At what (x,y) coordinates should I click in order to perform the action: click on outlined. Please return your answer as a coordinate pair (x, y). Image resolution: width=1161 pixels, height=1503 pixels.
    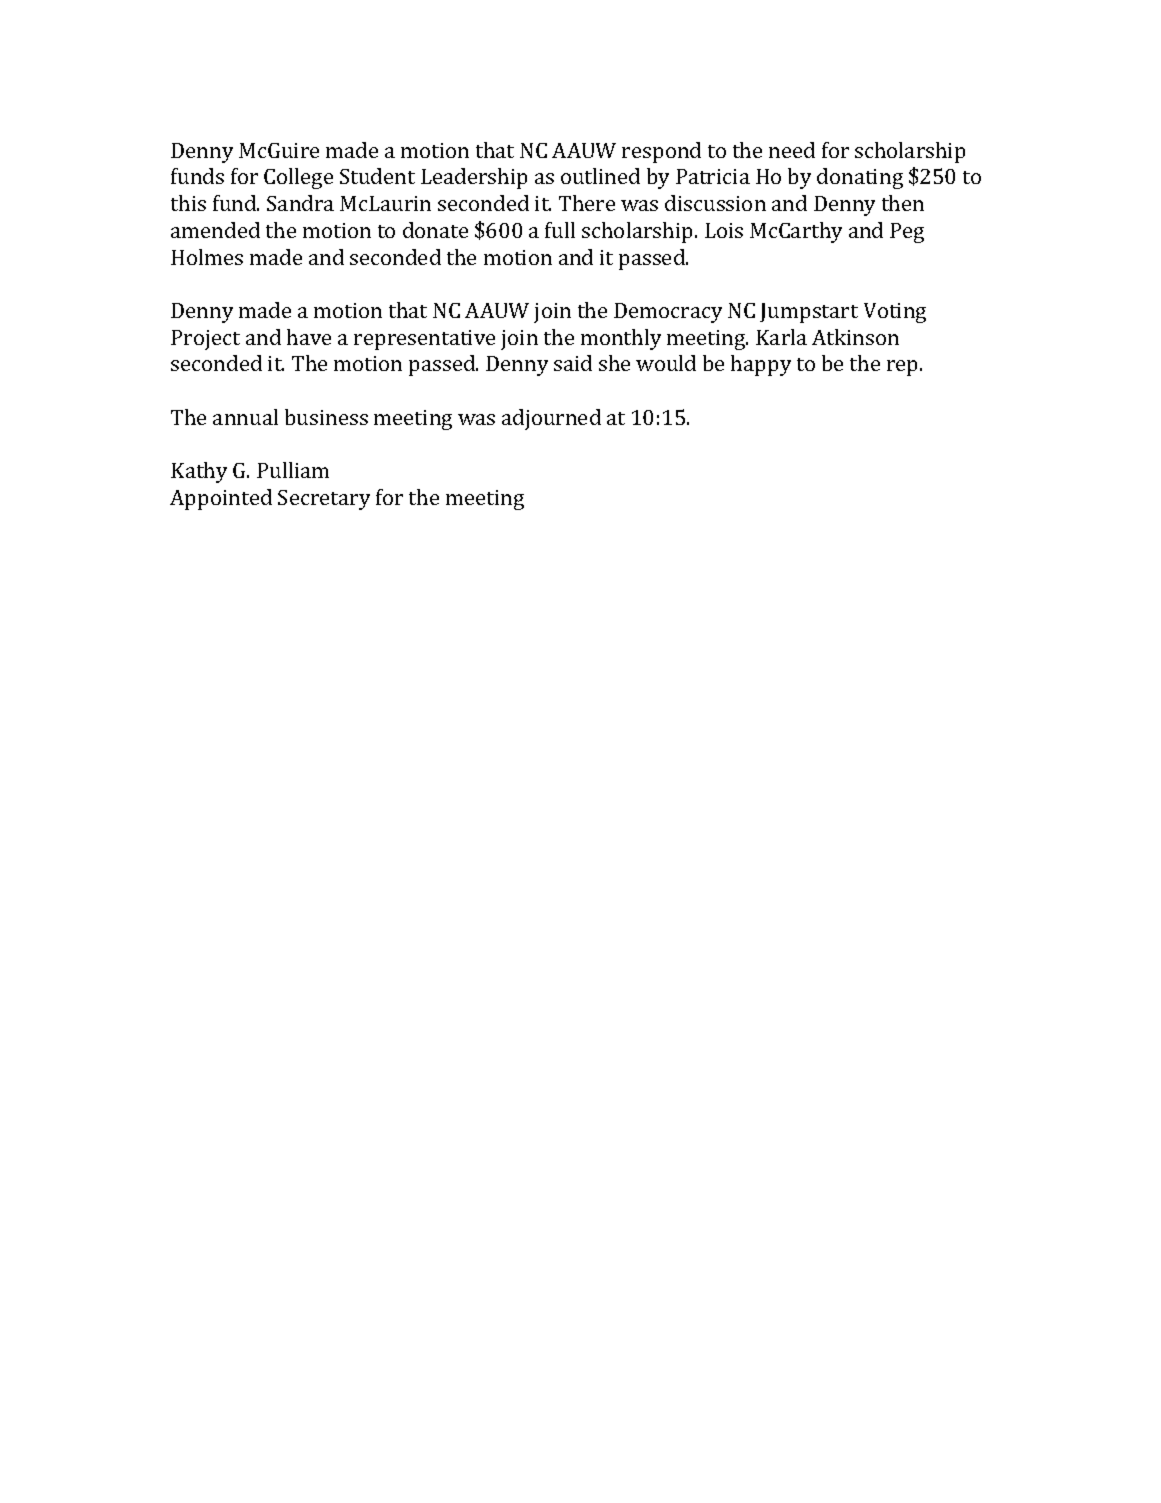
    Looking at the image, I should click on (600, 176).
